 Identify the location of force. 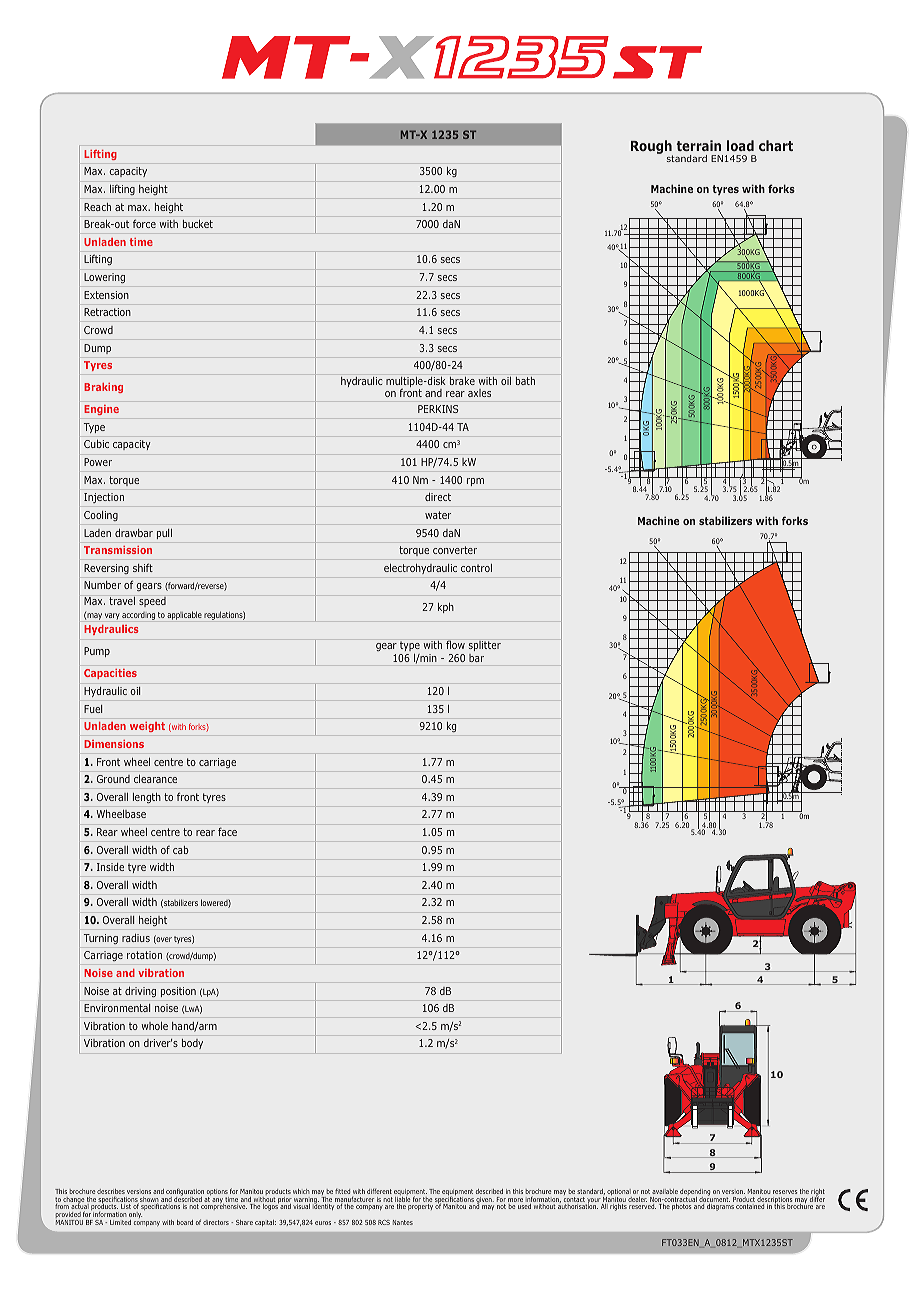
(144, 223).
